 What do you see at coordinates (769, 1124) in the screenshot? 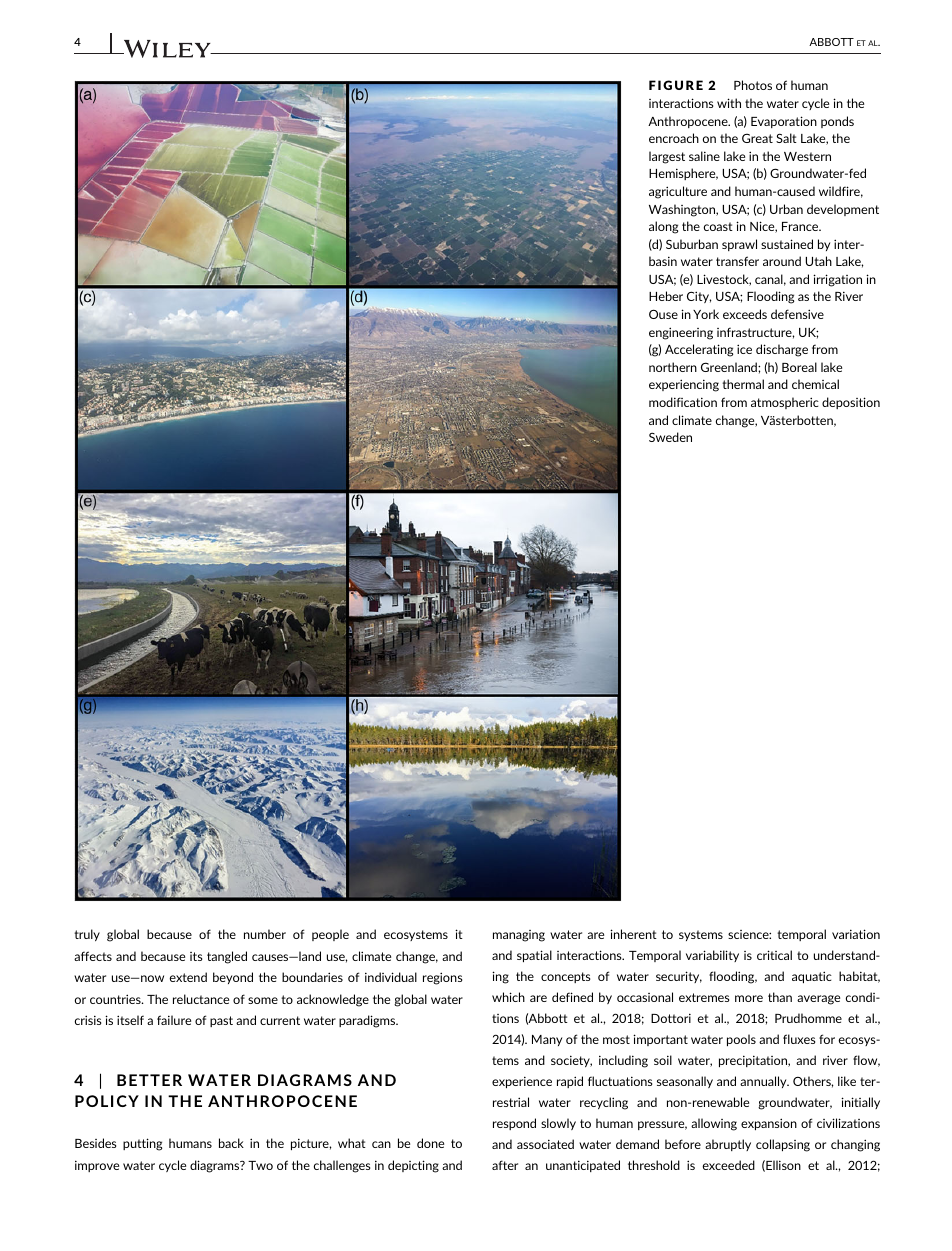
I see `expansion` at bounding box center [769, 1124].
